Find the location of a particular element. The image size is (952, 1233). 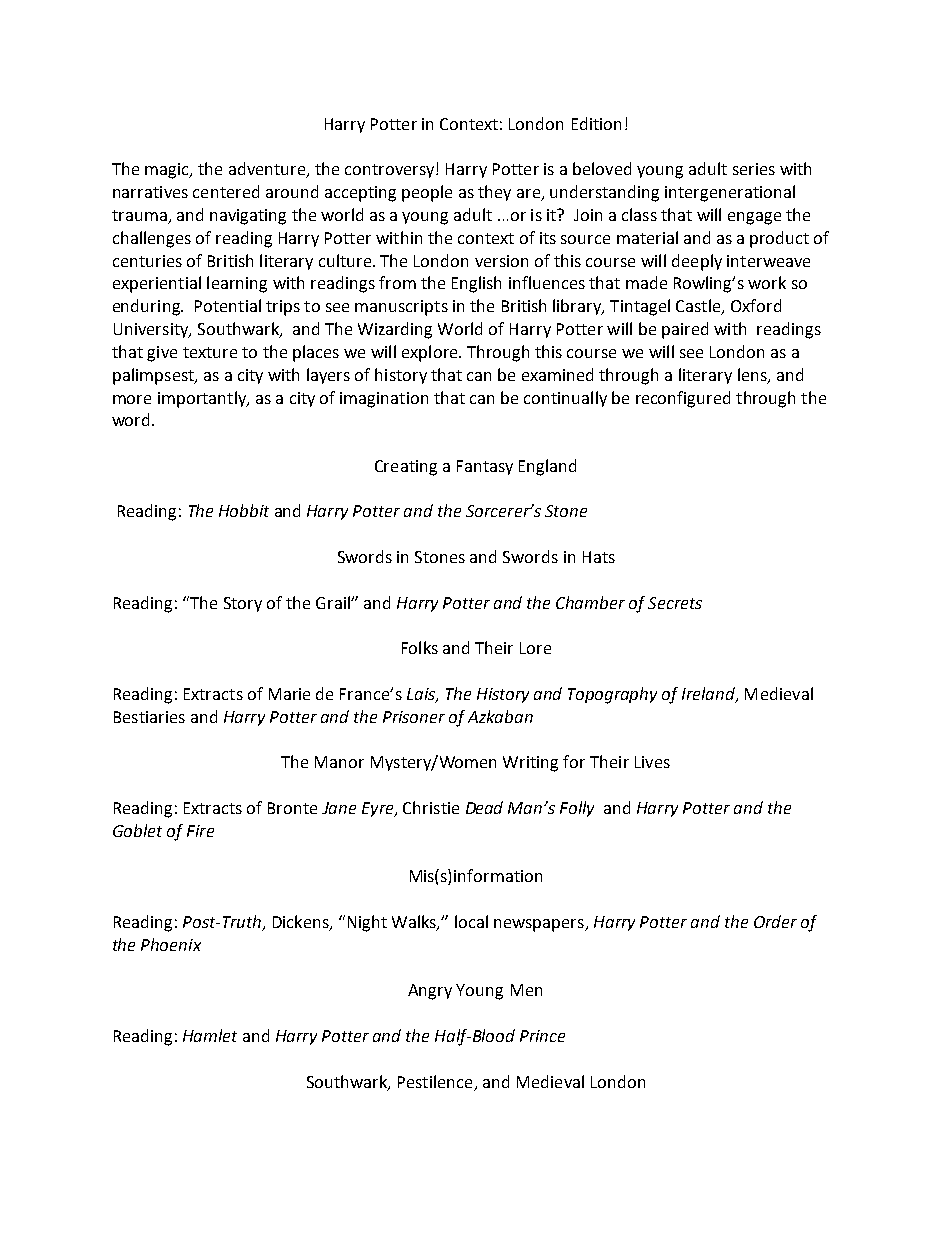

people is located at coordinates (427, 193).
